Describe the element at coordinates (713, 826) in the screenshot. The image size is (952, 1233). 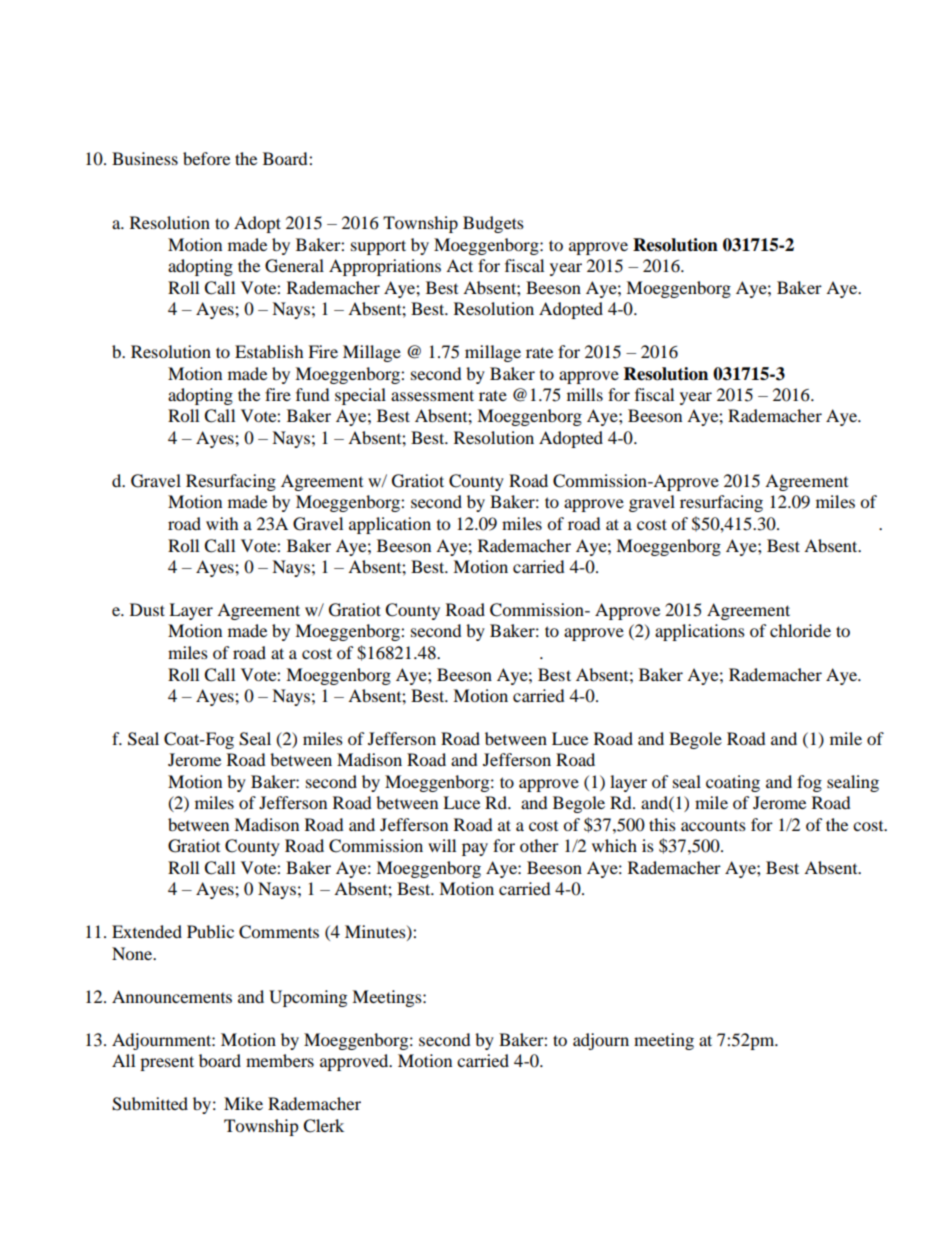
I see `accounts` at that location.
